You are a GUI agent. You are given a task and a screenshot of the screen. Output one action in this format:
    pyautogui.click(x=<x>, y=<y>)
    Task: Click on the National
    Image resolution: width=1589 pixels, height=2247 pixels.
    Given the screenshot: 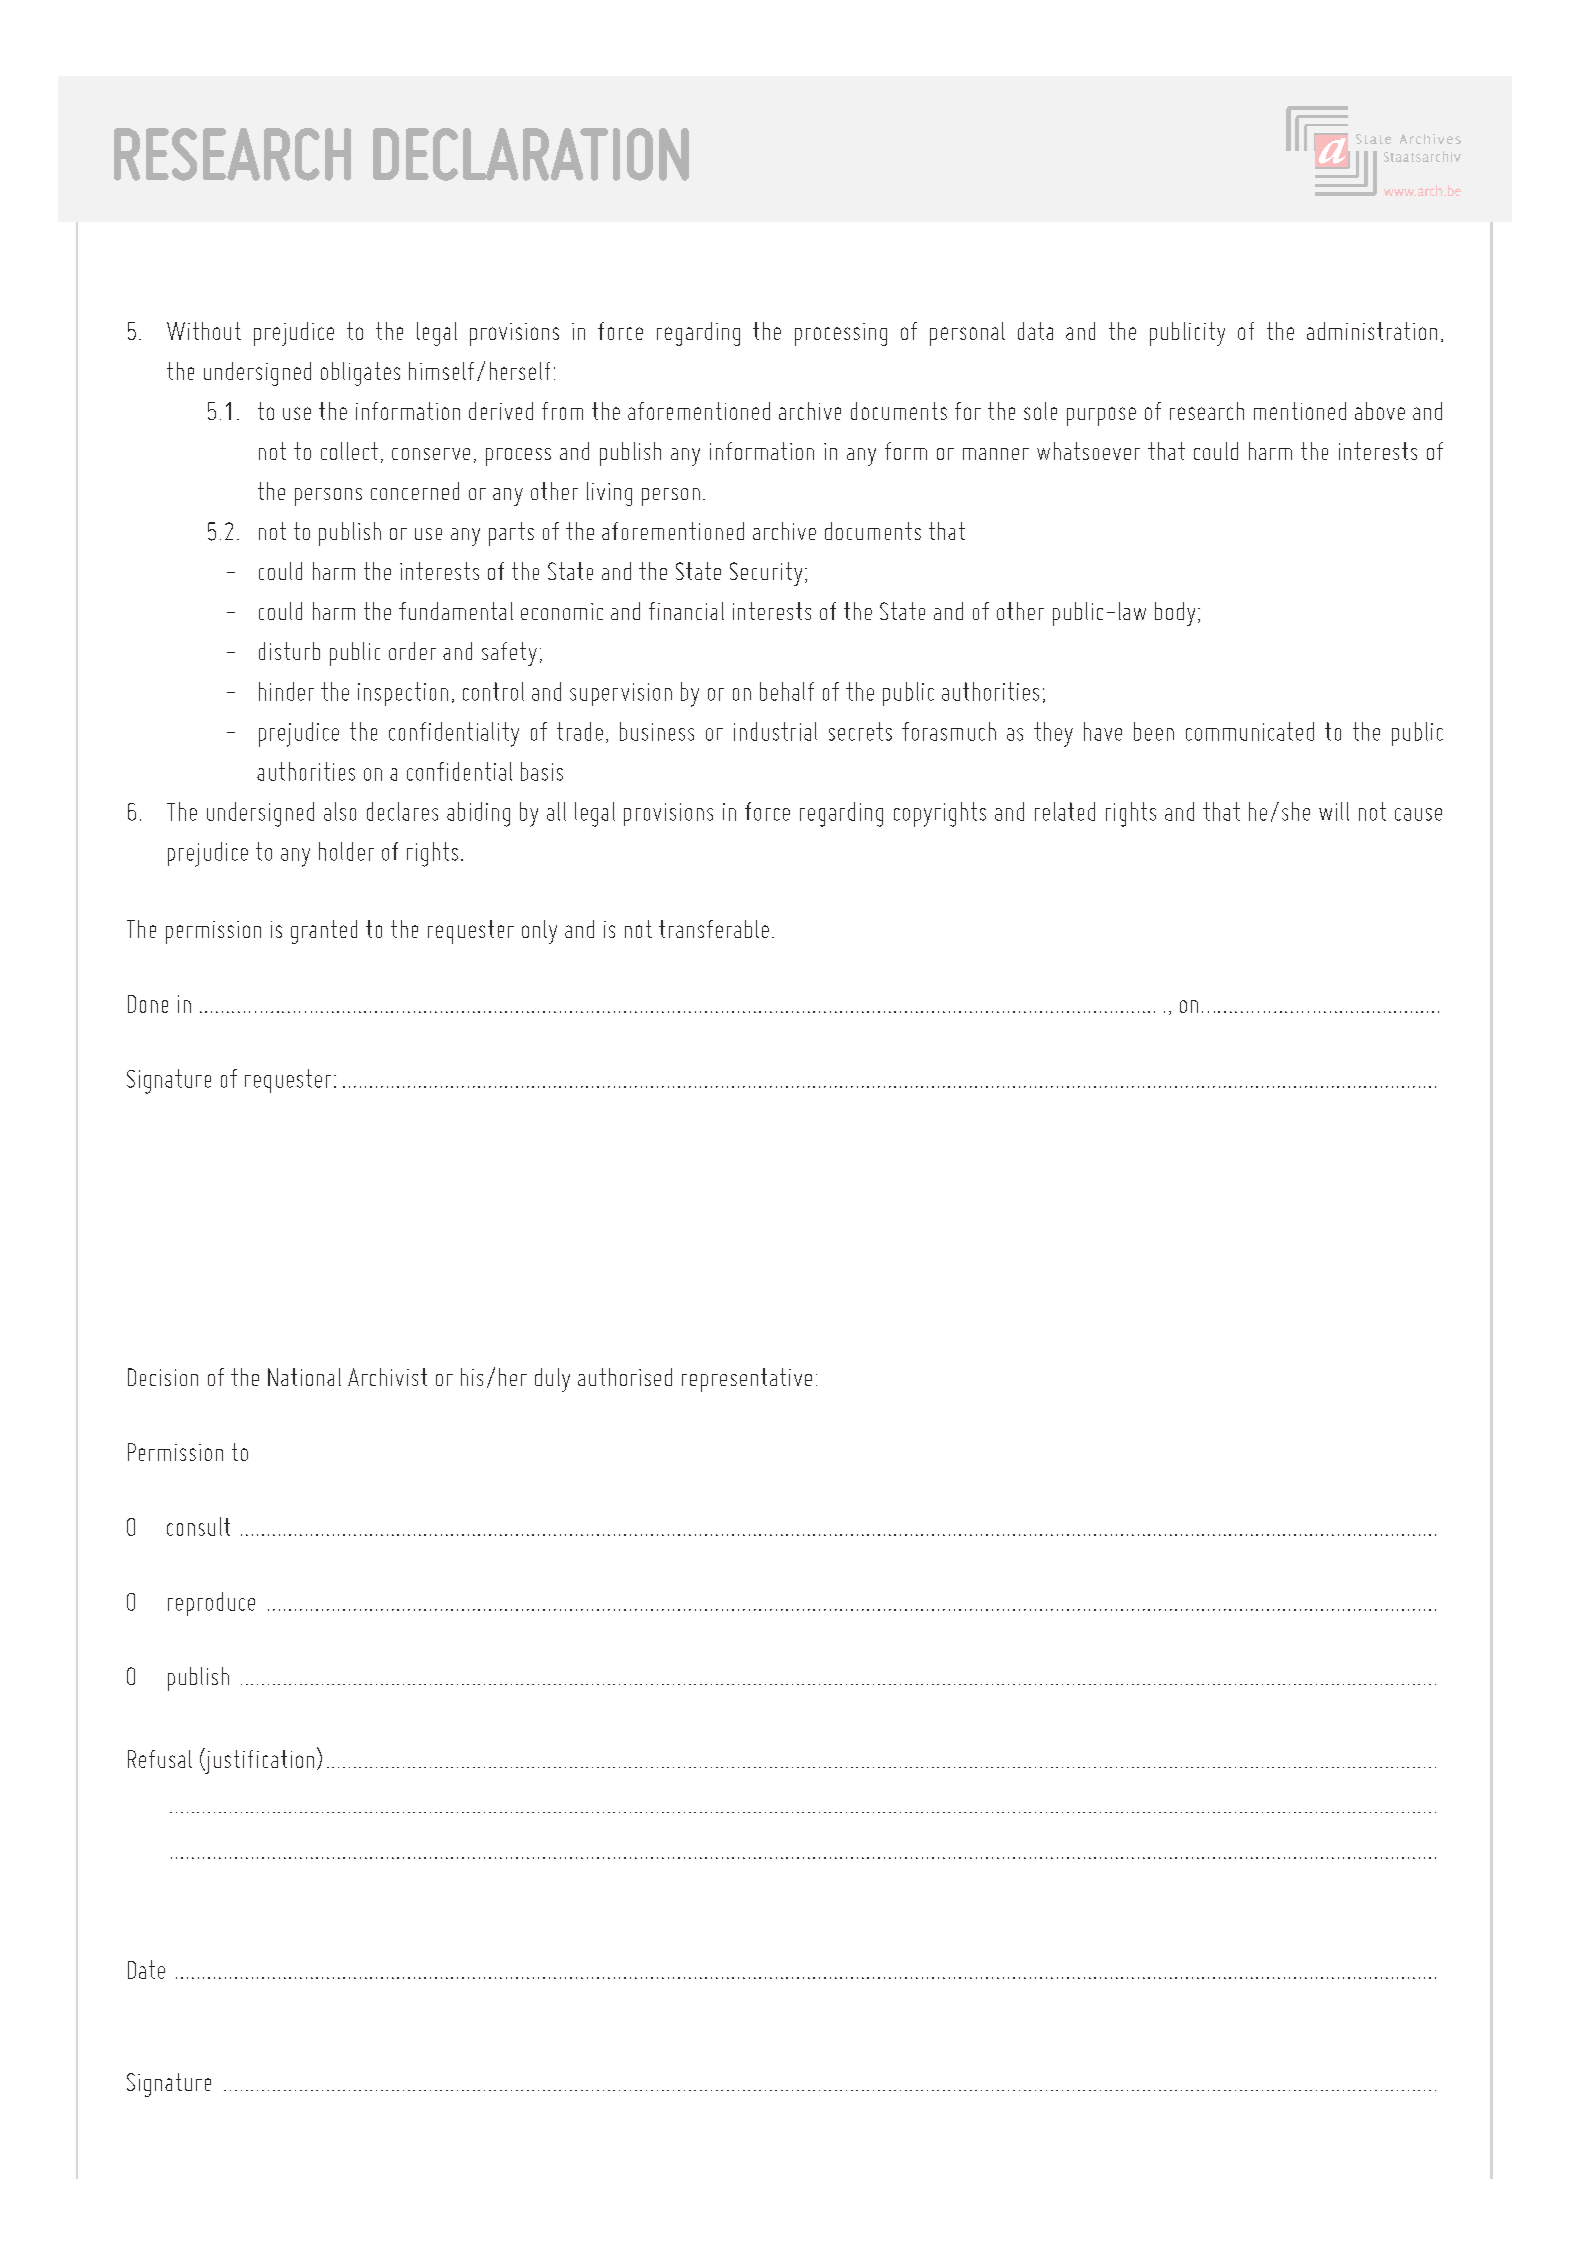 What is the action you would take?
    pyautogui.click(x=304, y=1377)
